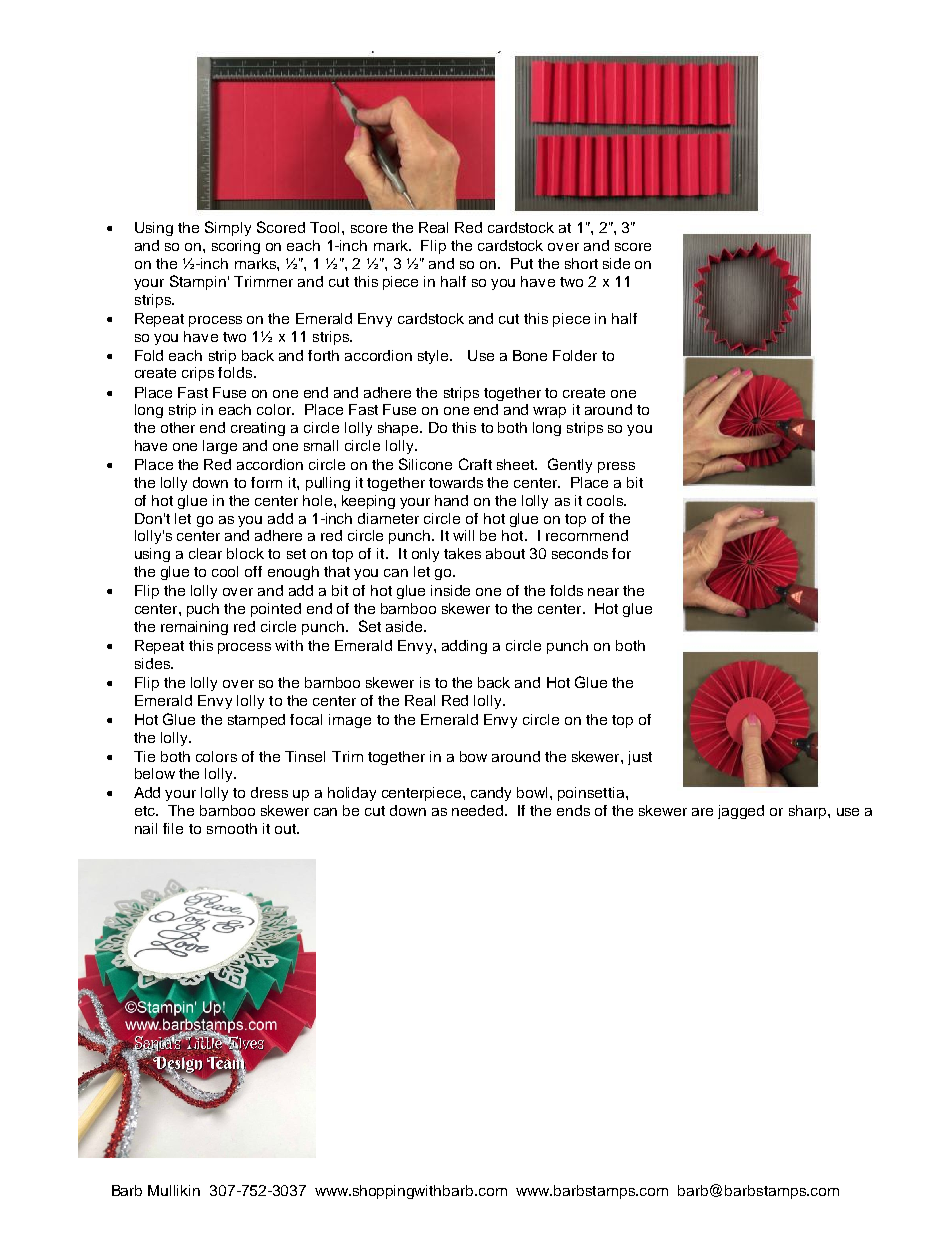 This document has height=1233, width=952. What do you see at coordinates (205, 553) in the document?
I see `clear` at bounding box center [205, 553].
